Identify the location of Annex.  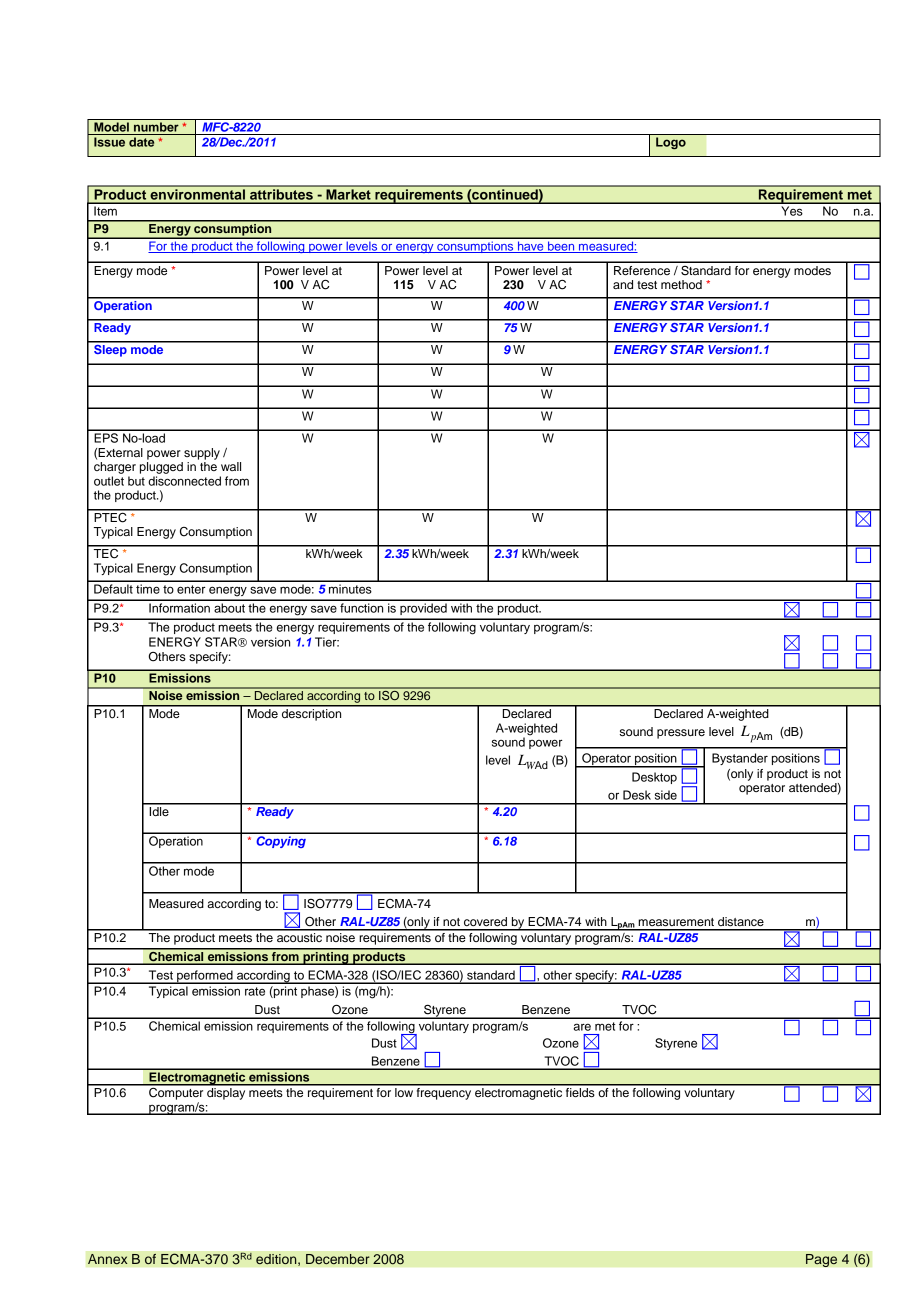
(108, 1259).
